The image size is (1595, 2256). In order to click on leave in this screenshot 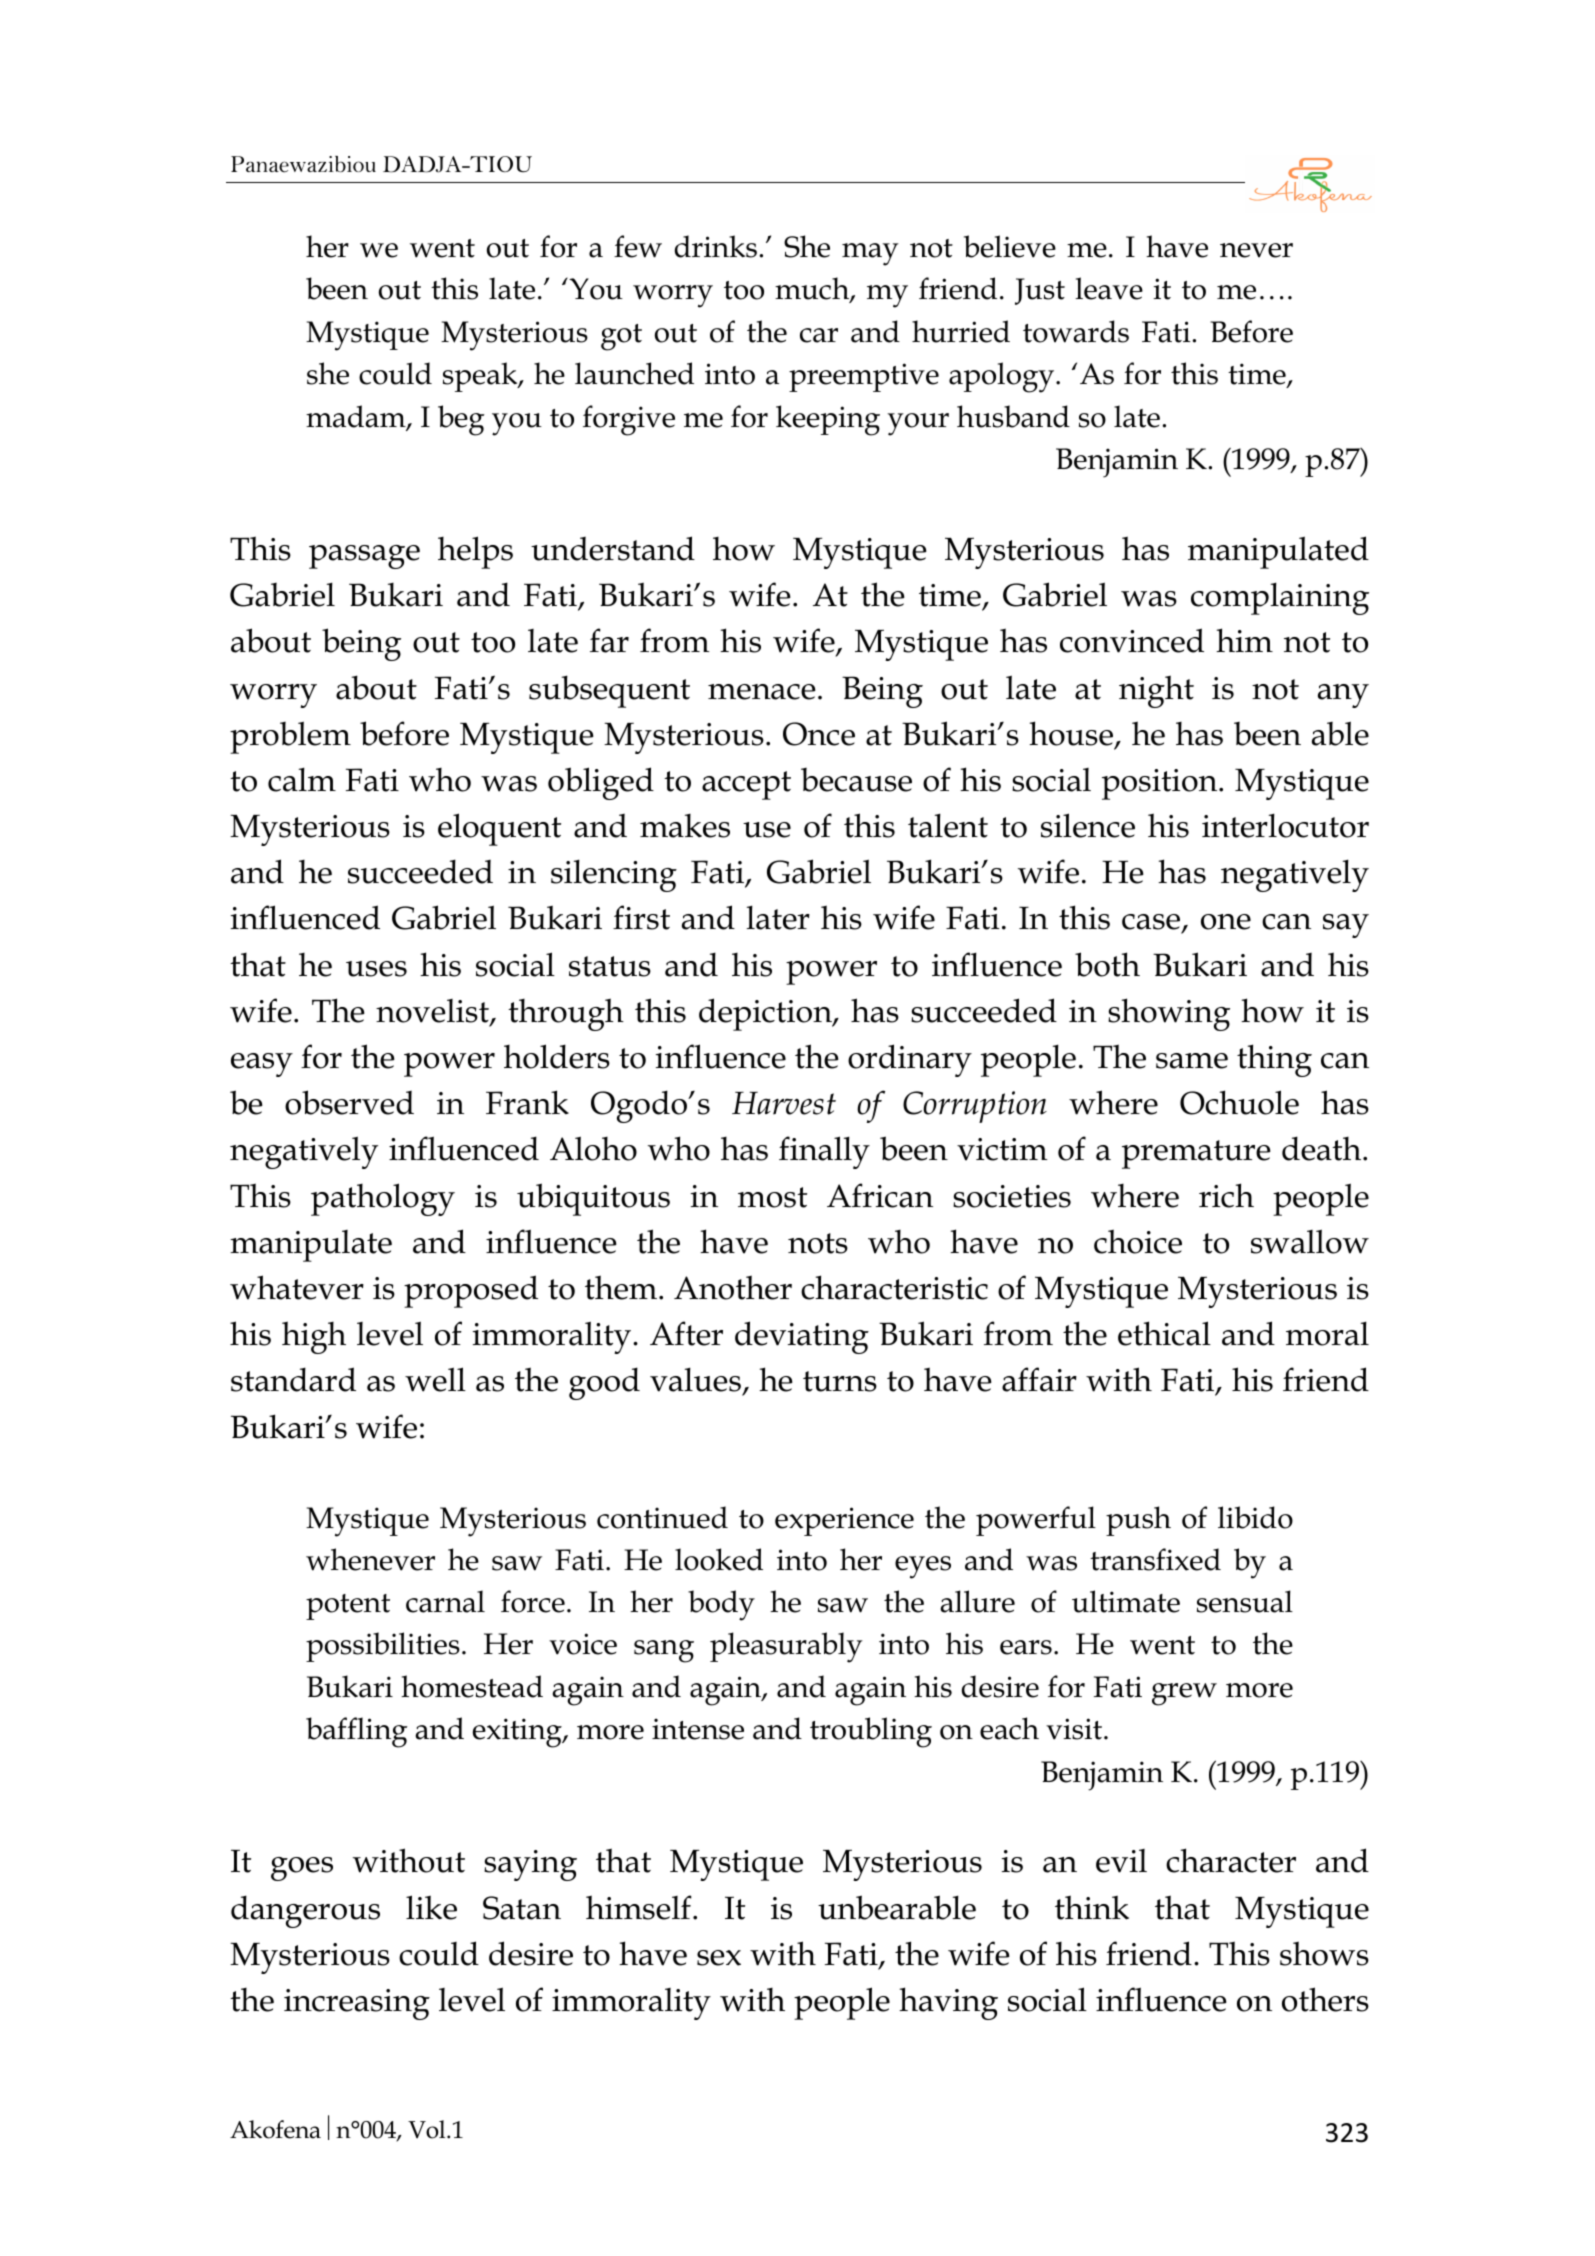, I will do `click(1109, 288)`.
